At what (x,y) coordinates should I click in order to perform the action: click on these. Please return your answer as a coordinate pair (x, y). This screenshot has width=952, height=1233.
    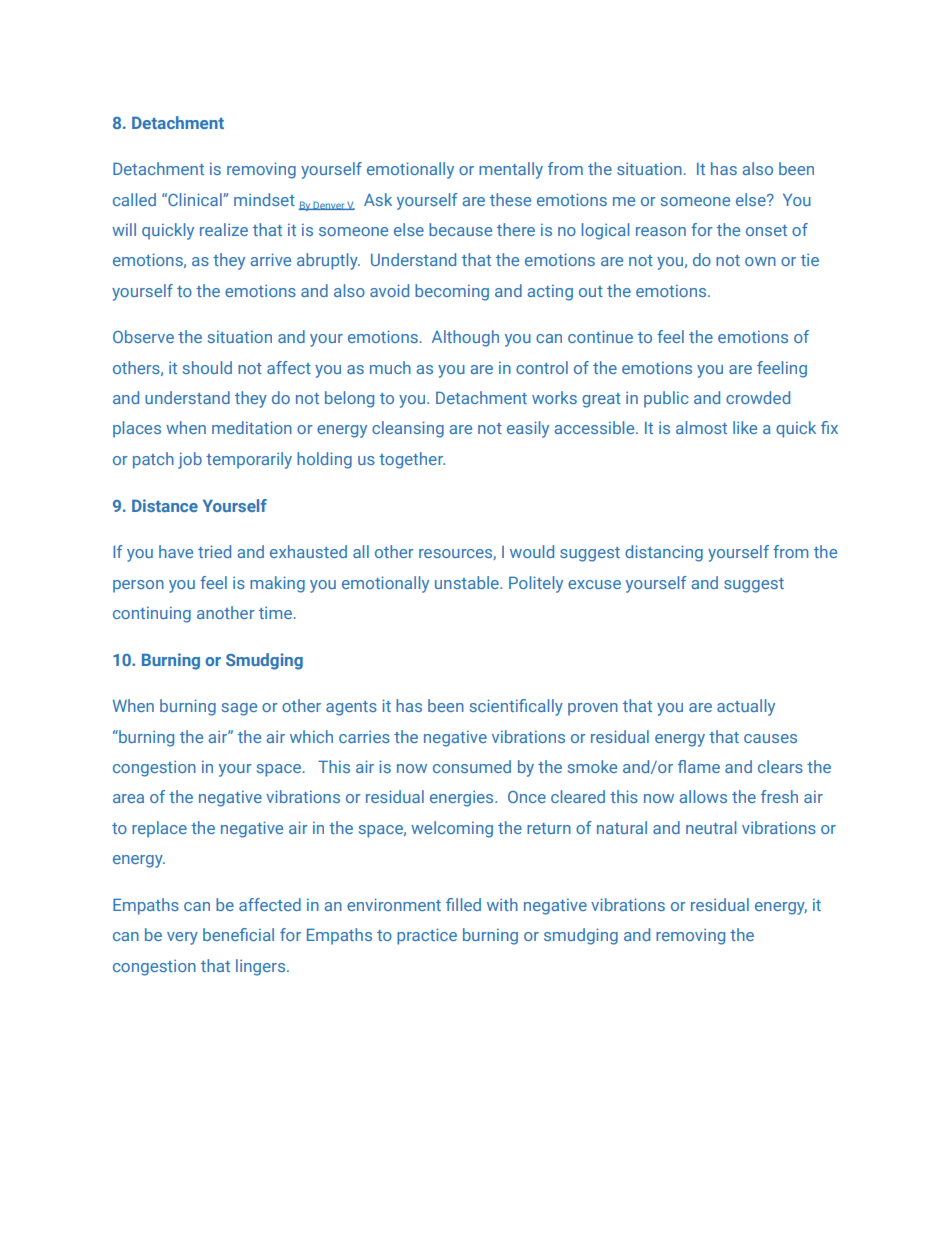
    Looking at the image, I should click on (510, 199).
